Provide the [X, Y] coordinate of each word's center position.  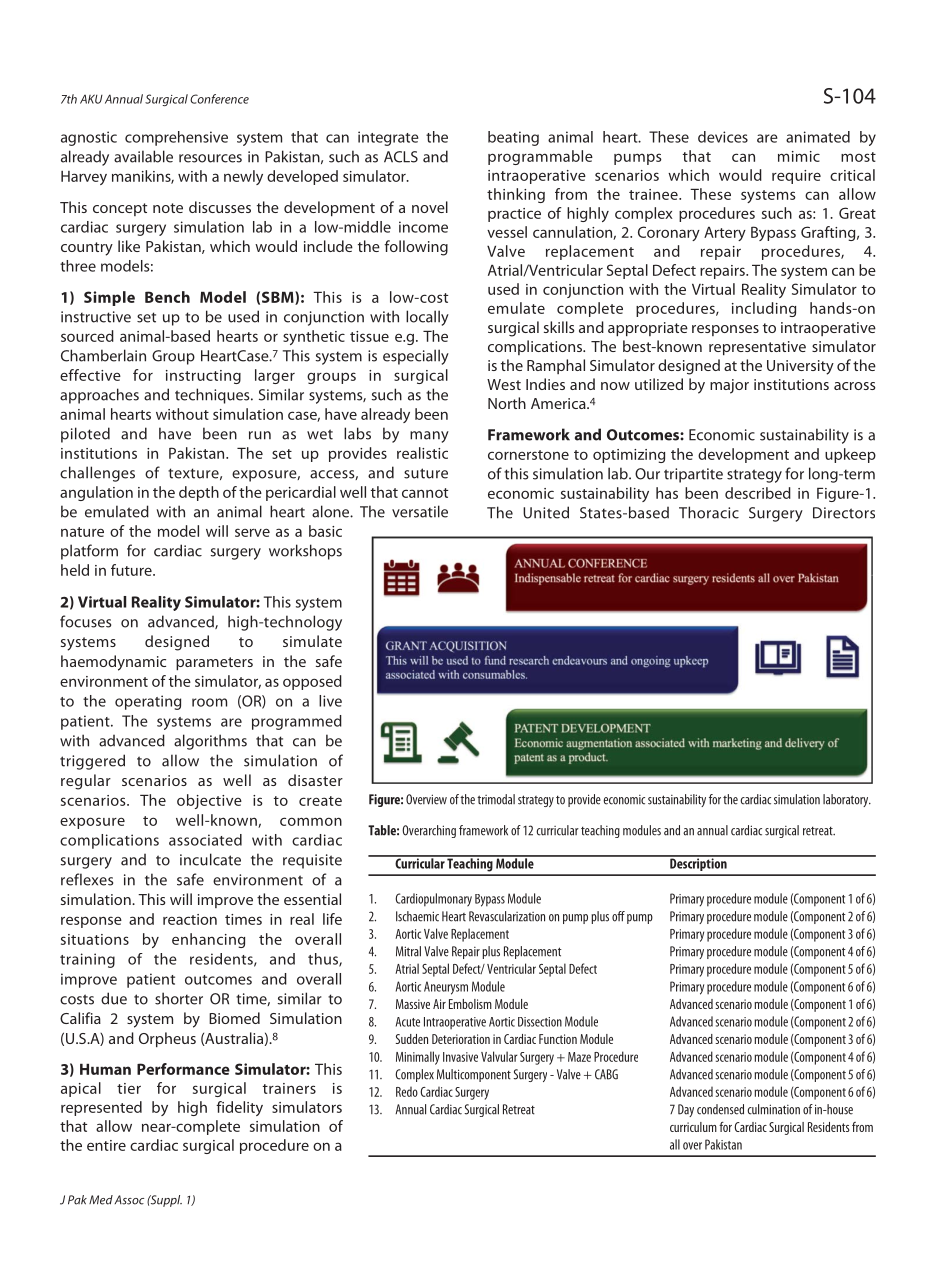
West [504, 384]
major [729, 386]
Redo [407, 1092]
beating [513, 138]
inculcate [210, 859]
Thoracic [709, 512]
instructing [203, 377]
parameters [214, 663]
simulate [312, 641]
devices [723, 137]
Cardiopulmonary [433, 900]
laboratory [847, 800]
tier [129, 1088]
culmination [773, 1109]
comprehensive [176, 138]
